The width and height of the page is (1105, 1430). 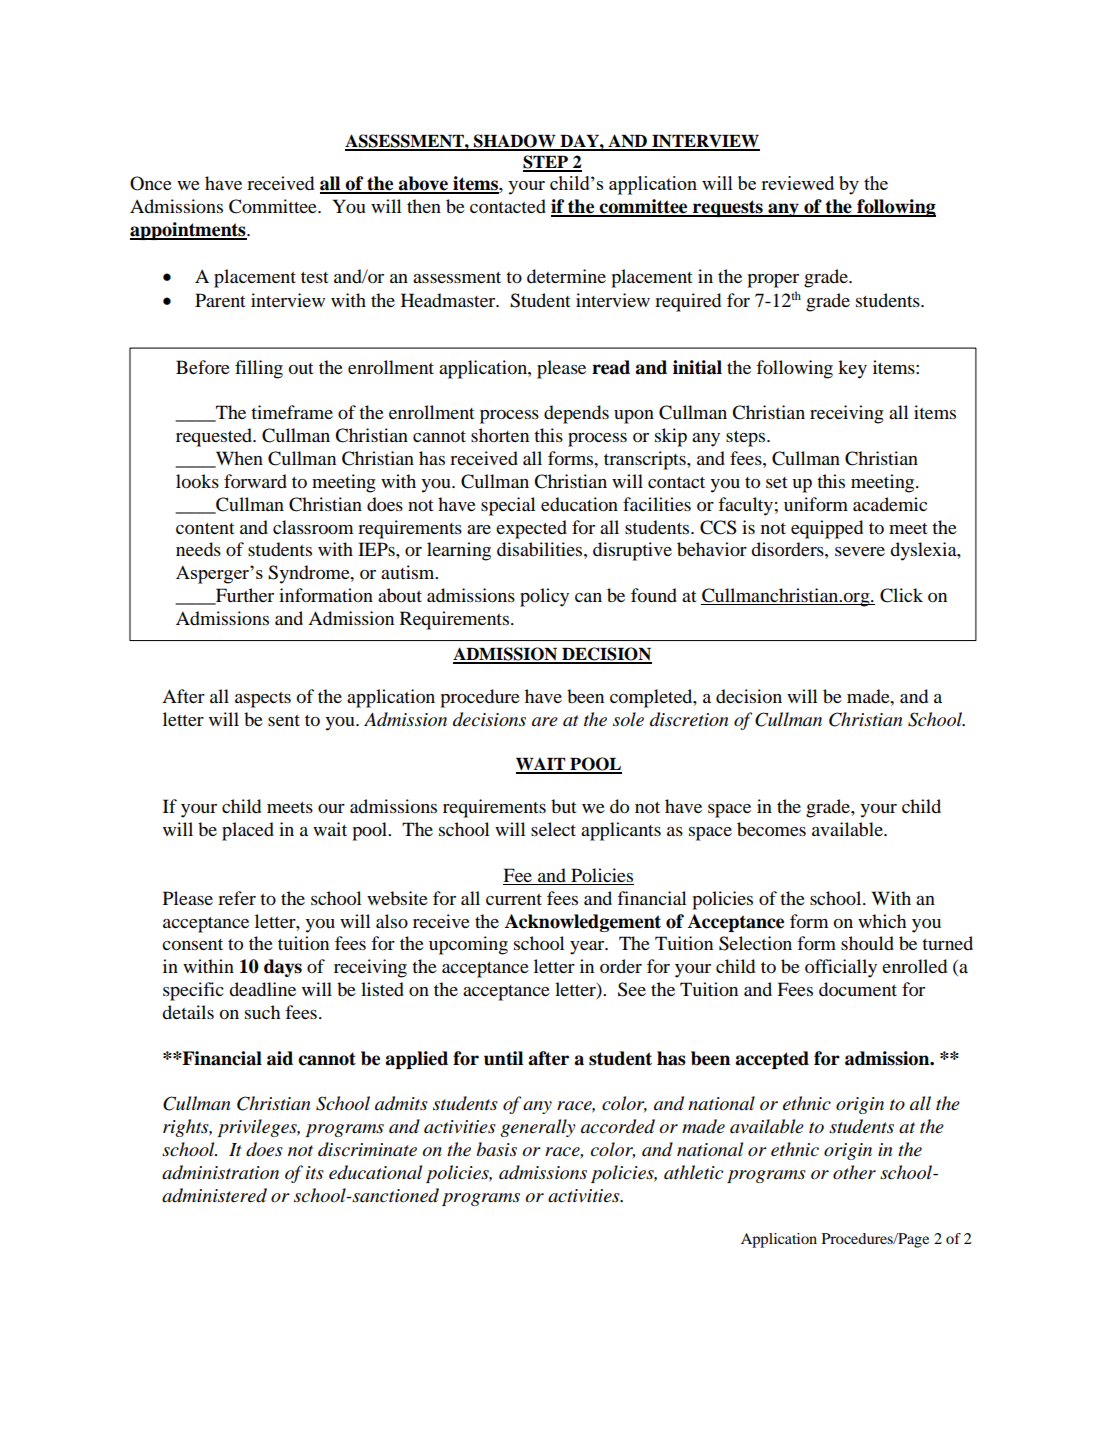 What do you see at coordinates (544, 597) in the page?
I see `policy` at bounding box center [544, 597].
